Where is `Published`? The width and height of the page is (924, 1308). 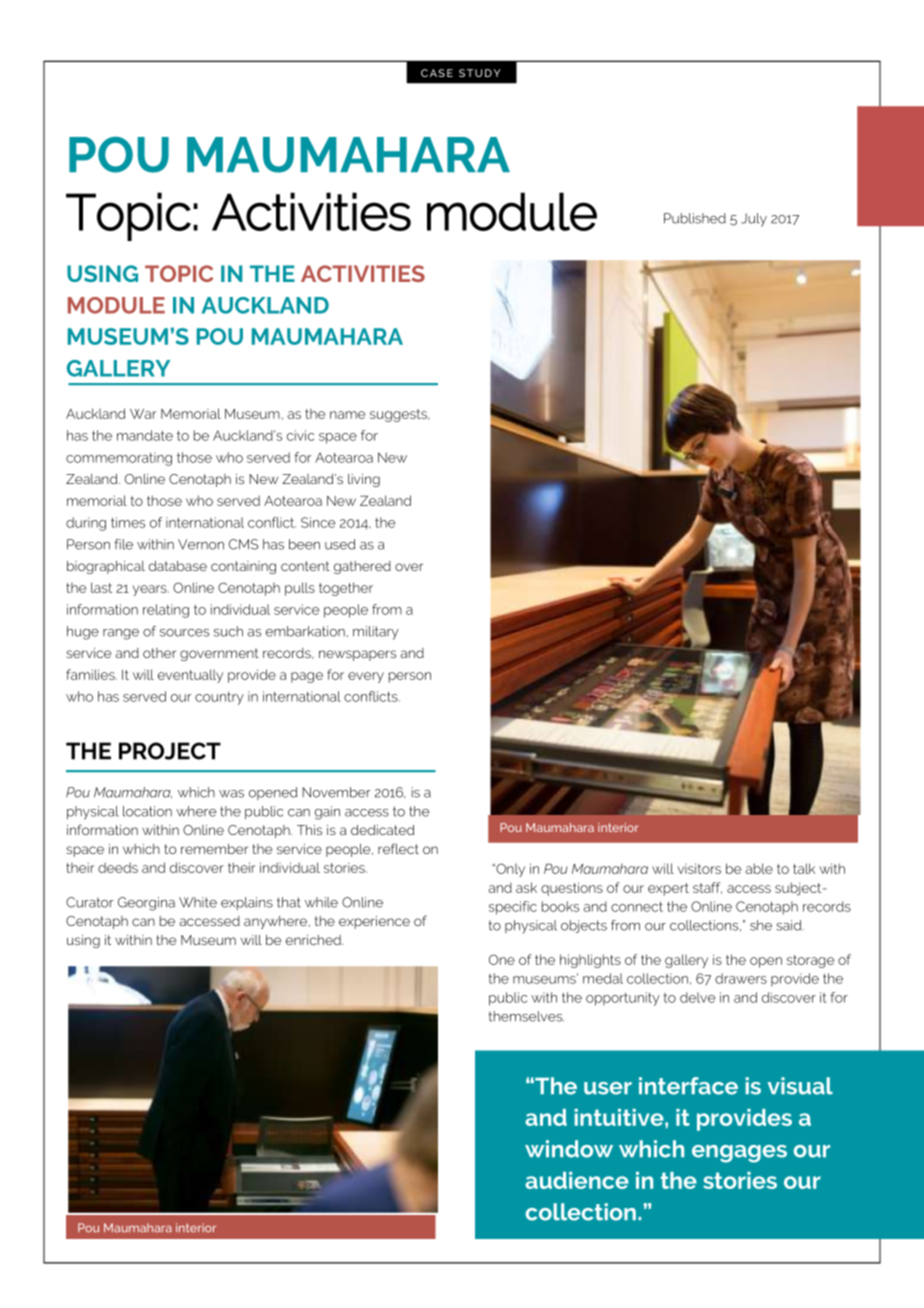 Published is located at coordinates (695, 218).
